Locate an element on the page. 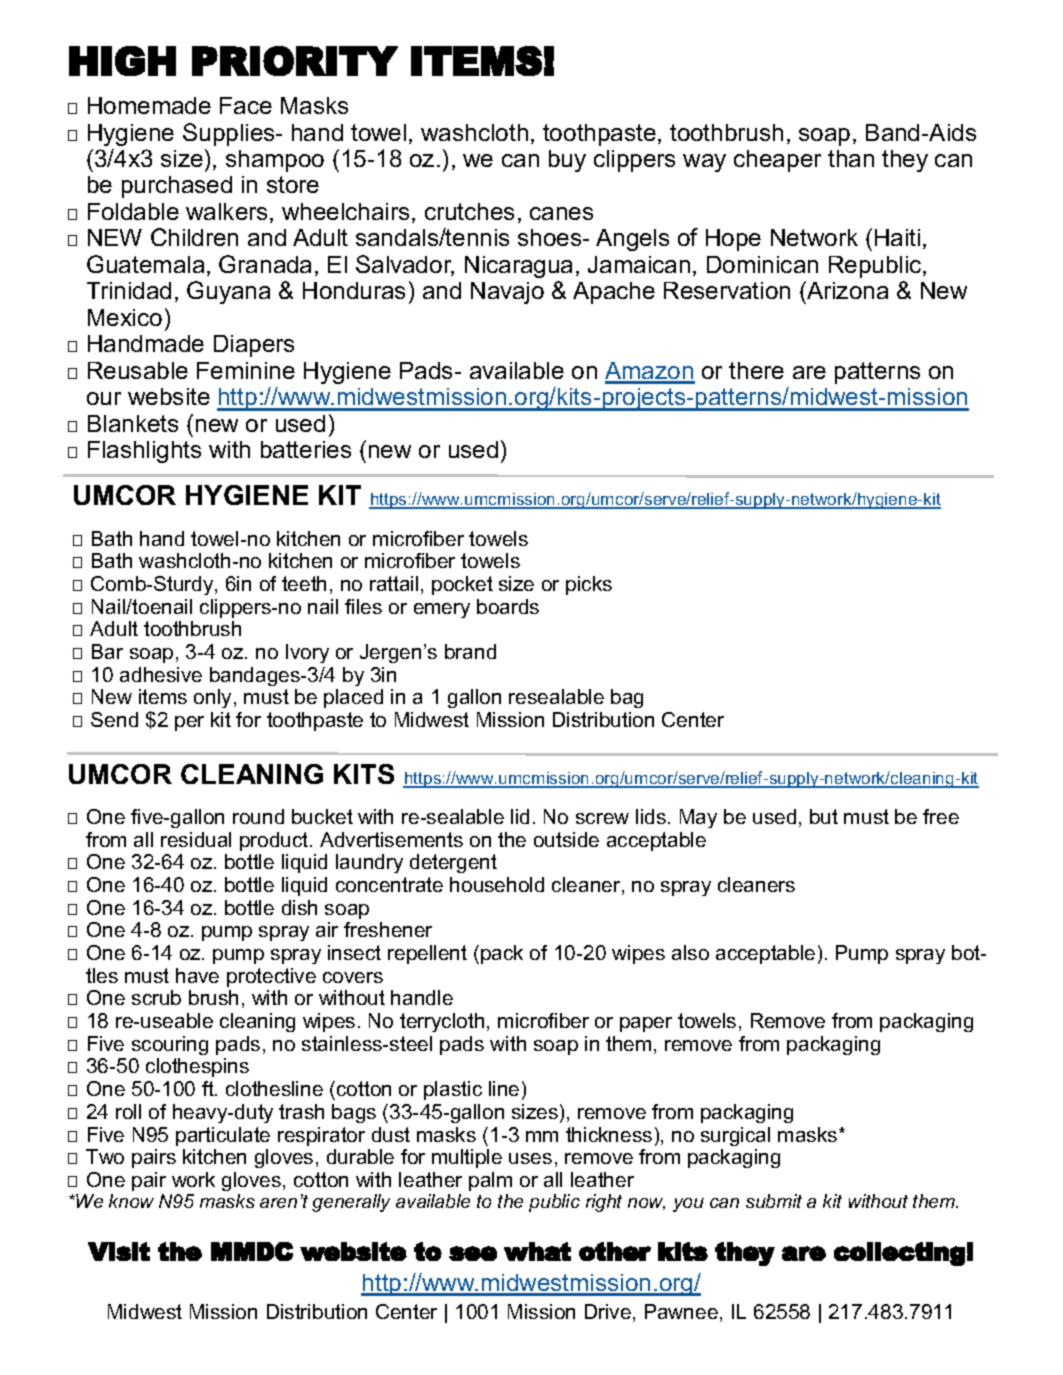  Face is located at coordinates (246, 105).
